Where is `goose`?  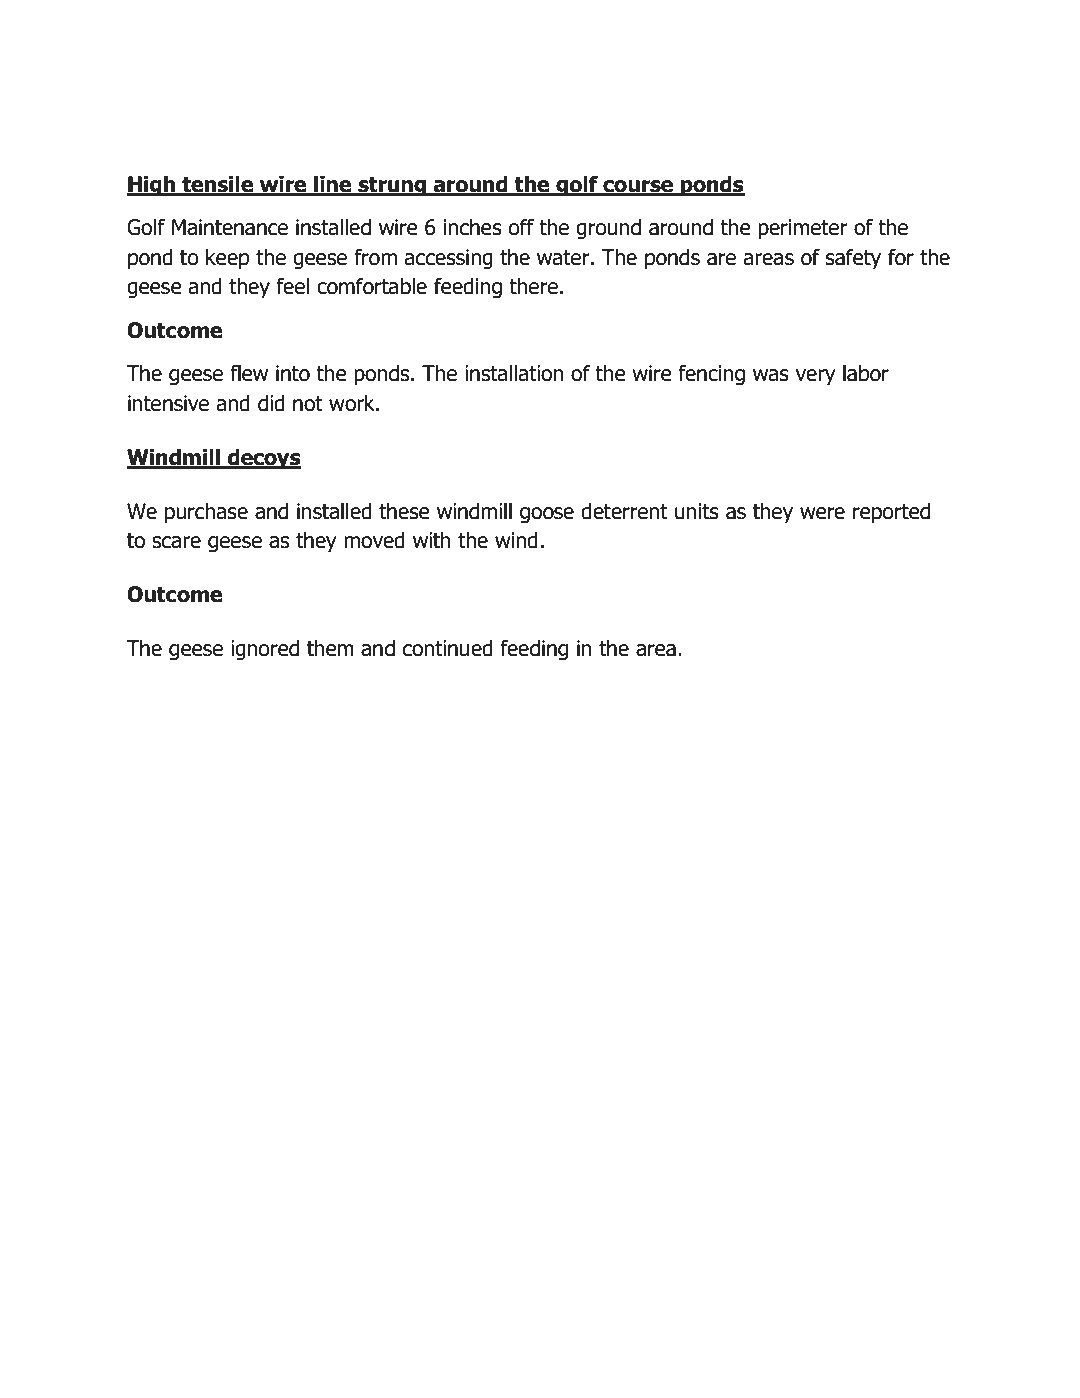 goose is located at coordinates (547, 515).
